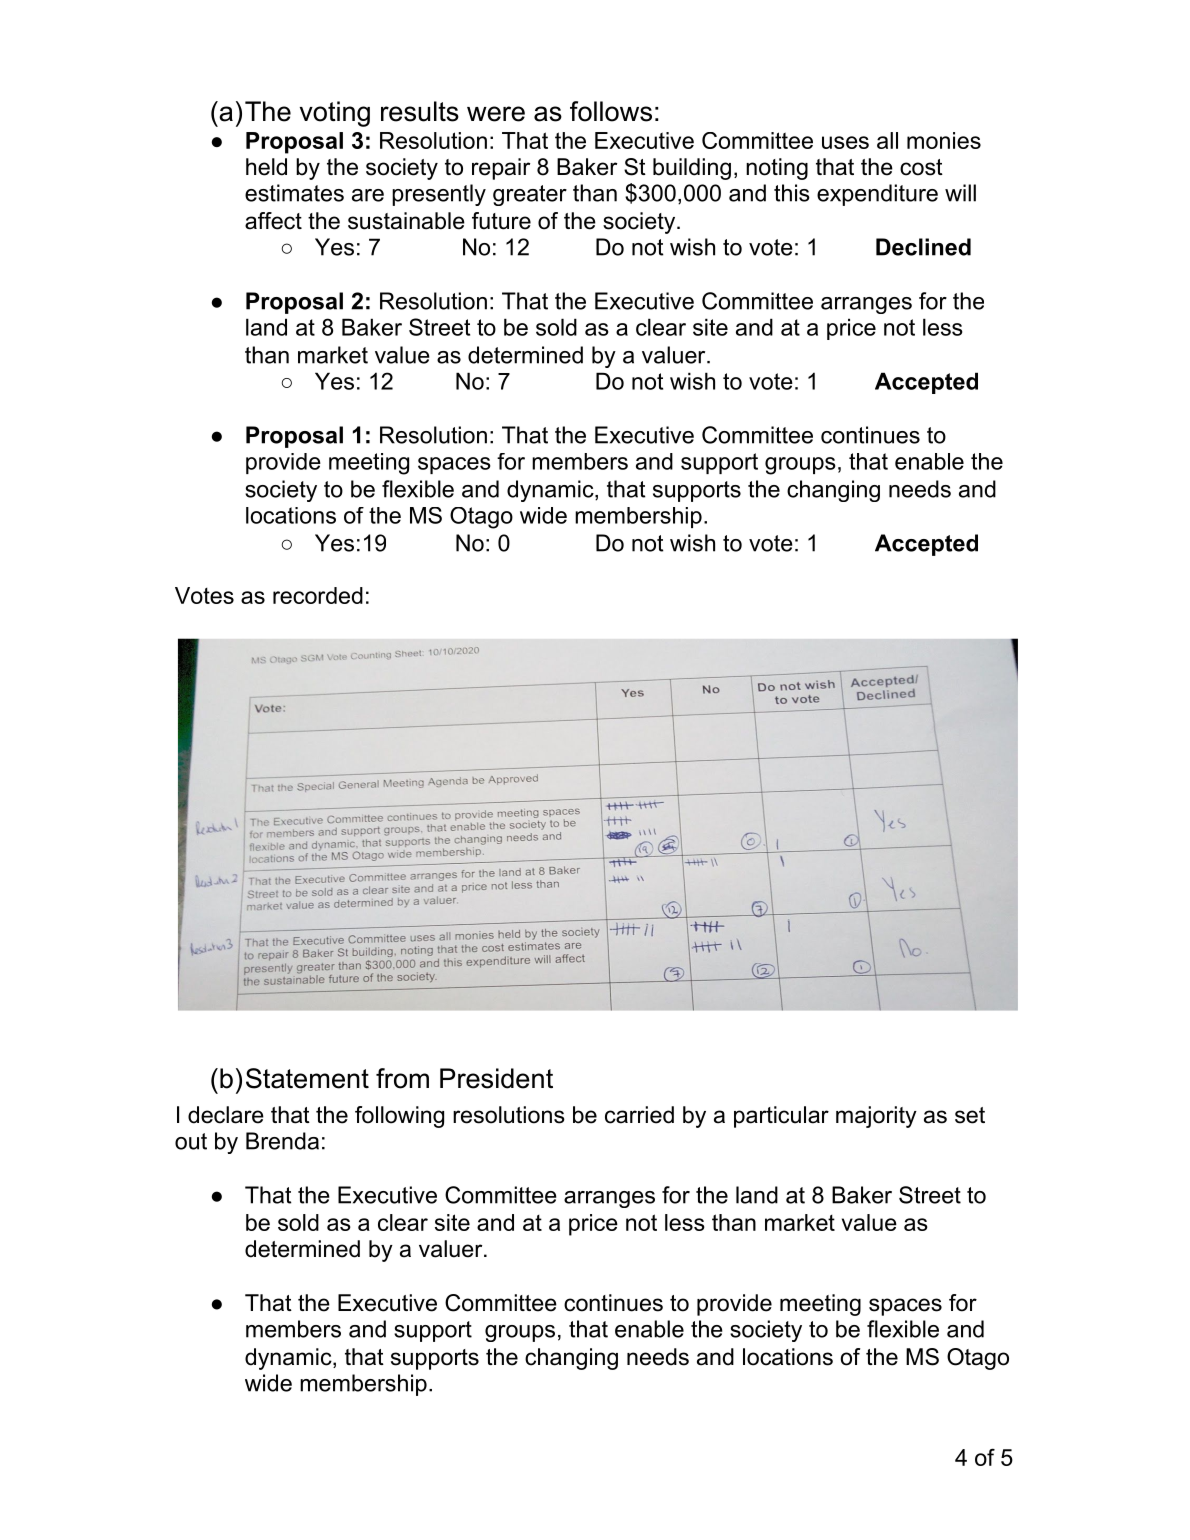  Describe the element at coordinates (501, 221) in the document. I see `future` at that location.
